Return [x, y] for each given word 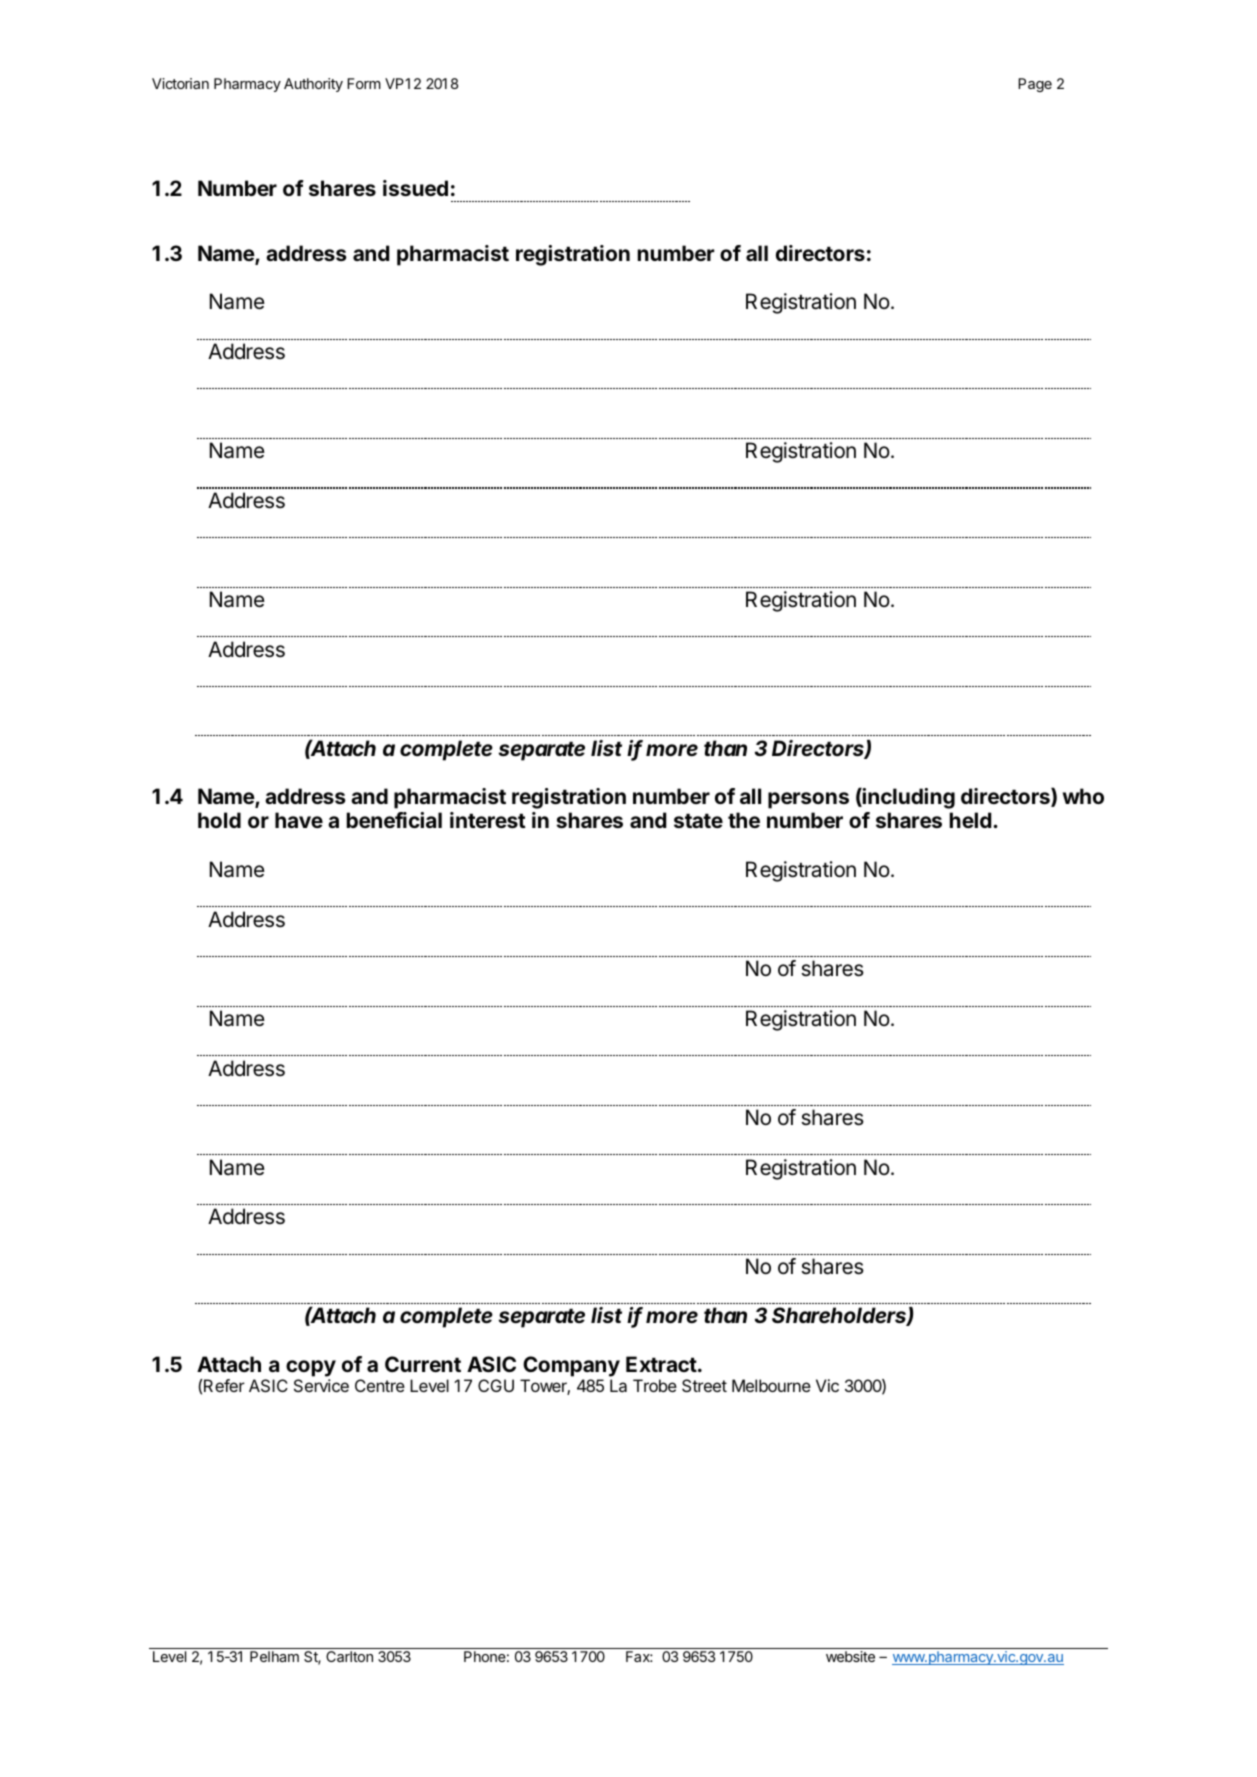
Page [1035, 85]
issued [415, 188]
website [850, 1656]
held [970, 820]
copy [311, 1368]
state [698, 820]
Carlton [349, 1656]
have [299, 820]
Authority [313, 85]
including [908, 798]
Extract [661, 1364]
